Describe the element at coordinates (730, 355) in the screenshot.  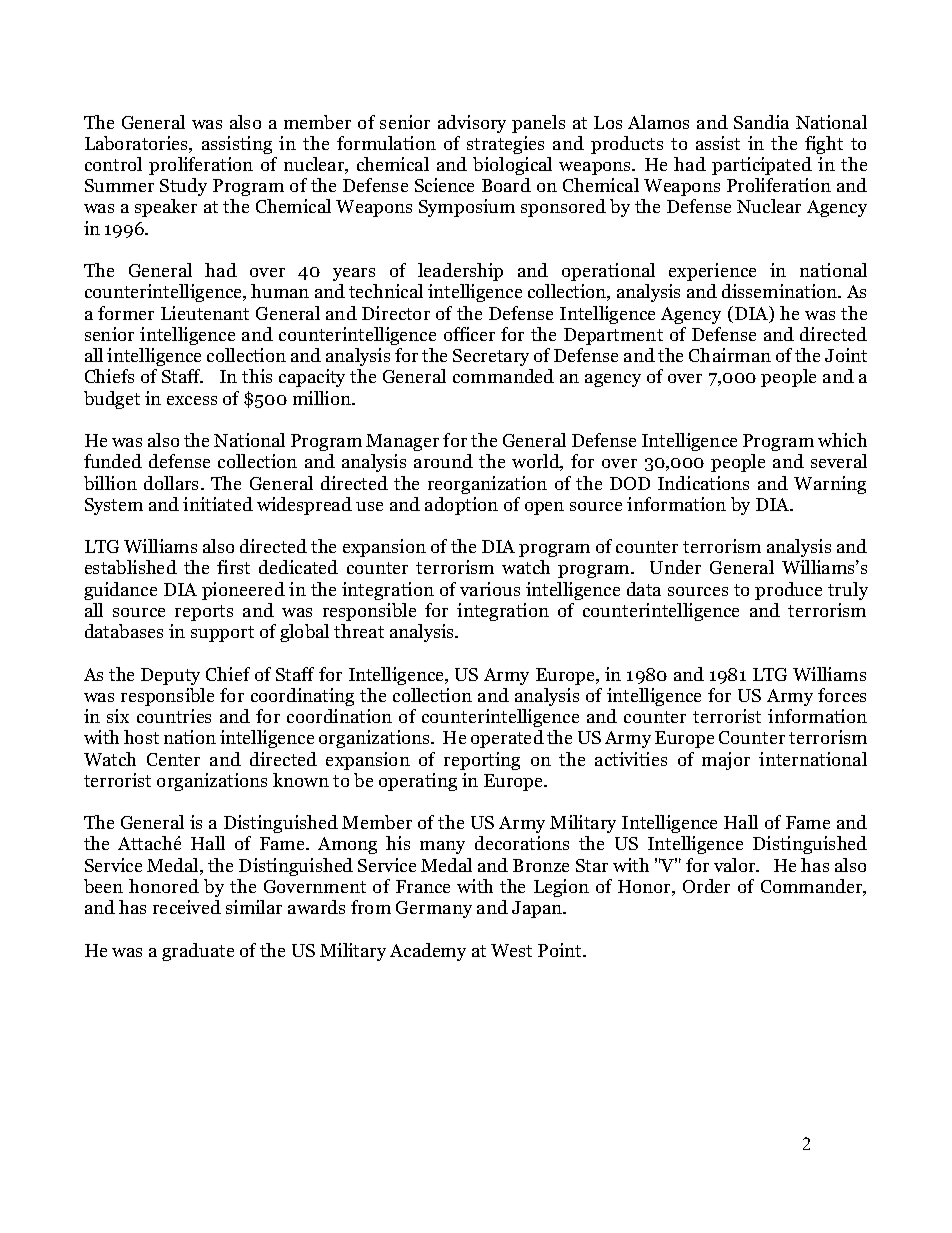
I see `Chairman` at that location.
